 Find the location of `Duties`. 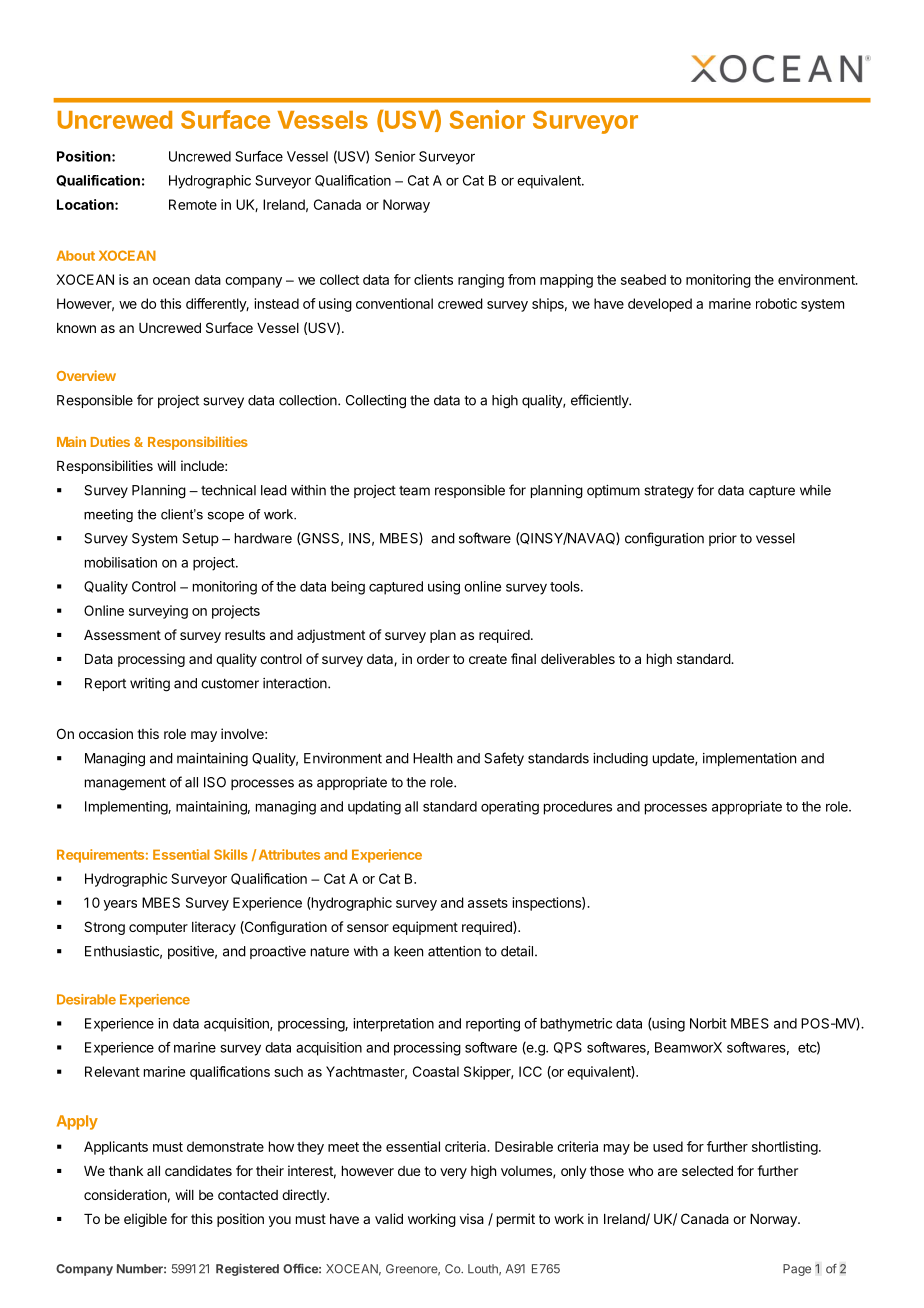

Duties is located at coordinates (110, 441).
